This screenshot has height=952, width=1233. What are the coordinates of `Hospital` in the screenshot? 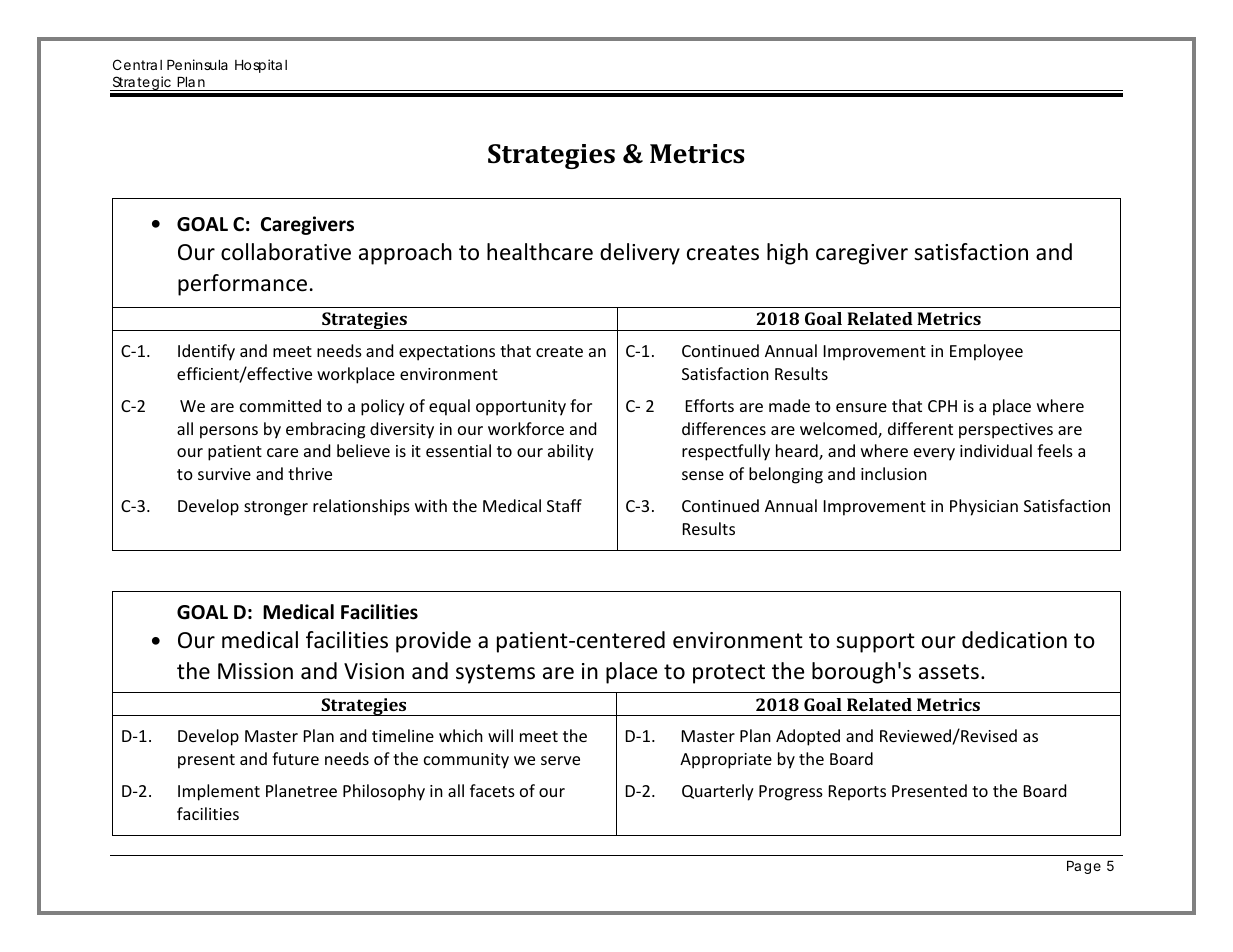 It's located at (261, 66).
